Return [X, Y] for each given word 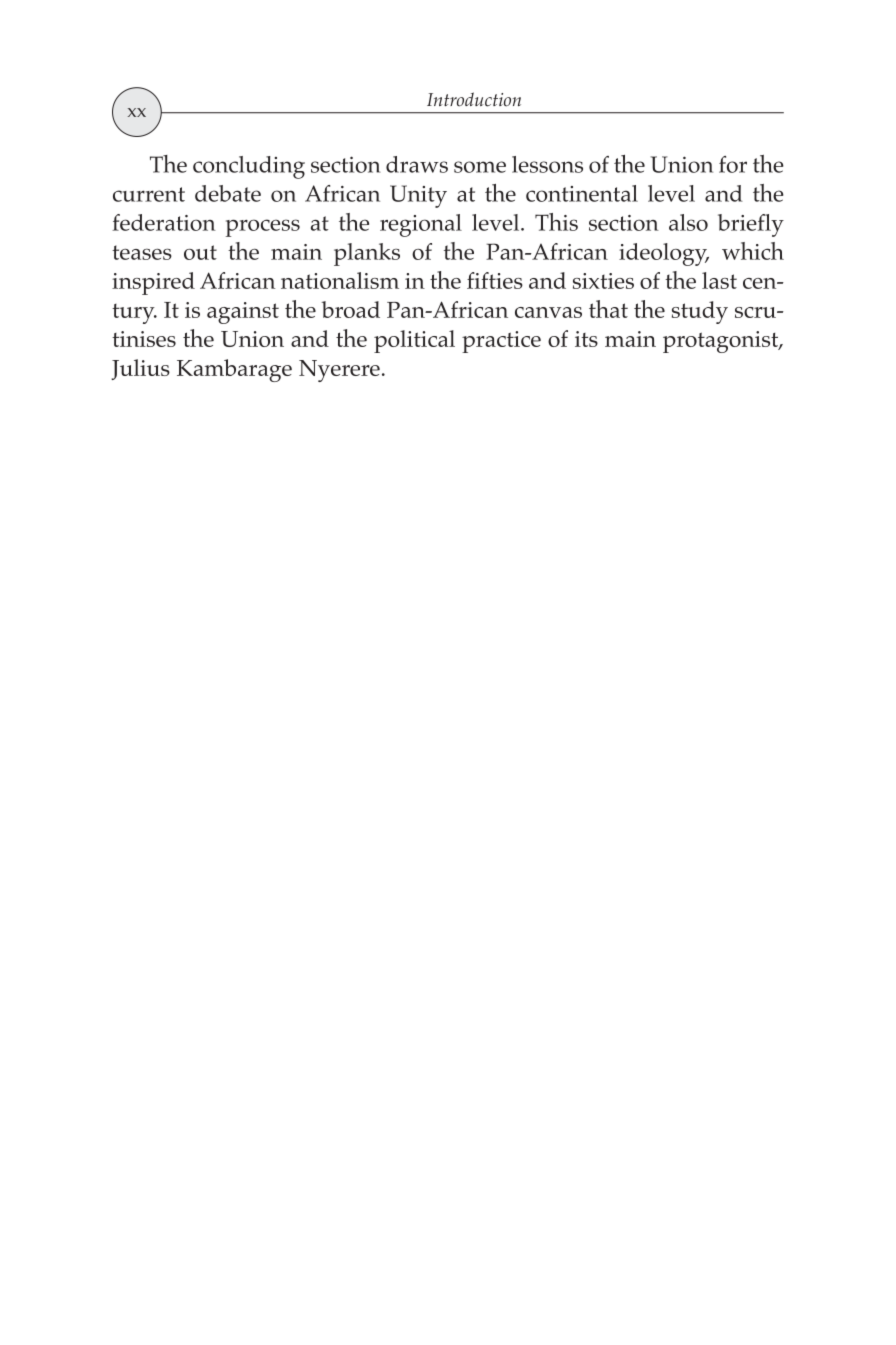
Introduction [474, 99]
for [733, 164]
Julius [140, 369]
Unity [418, 196]
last [719, 280]
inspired [153, 283]
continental [582, 193]
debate [228, 193]
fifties [495, 280]
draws [417, 164]
